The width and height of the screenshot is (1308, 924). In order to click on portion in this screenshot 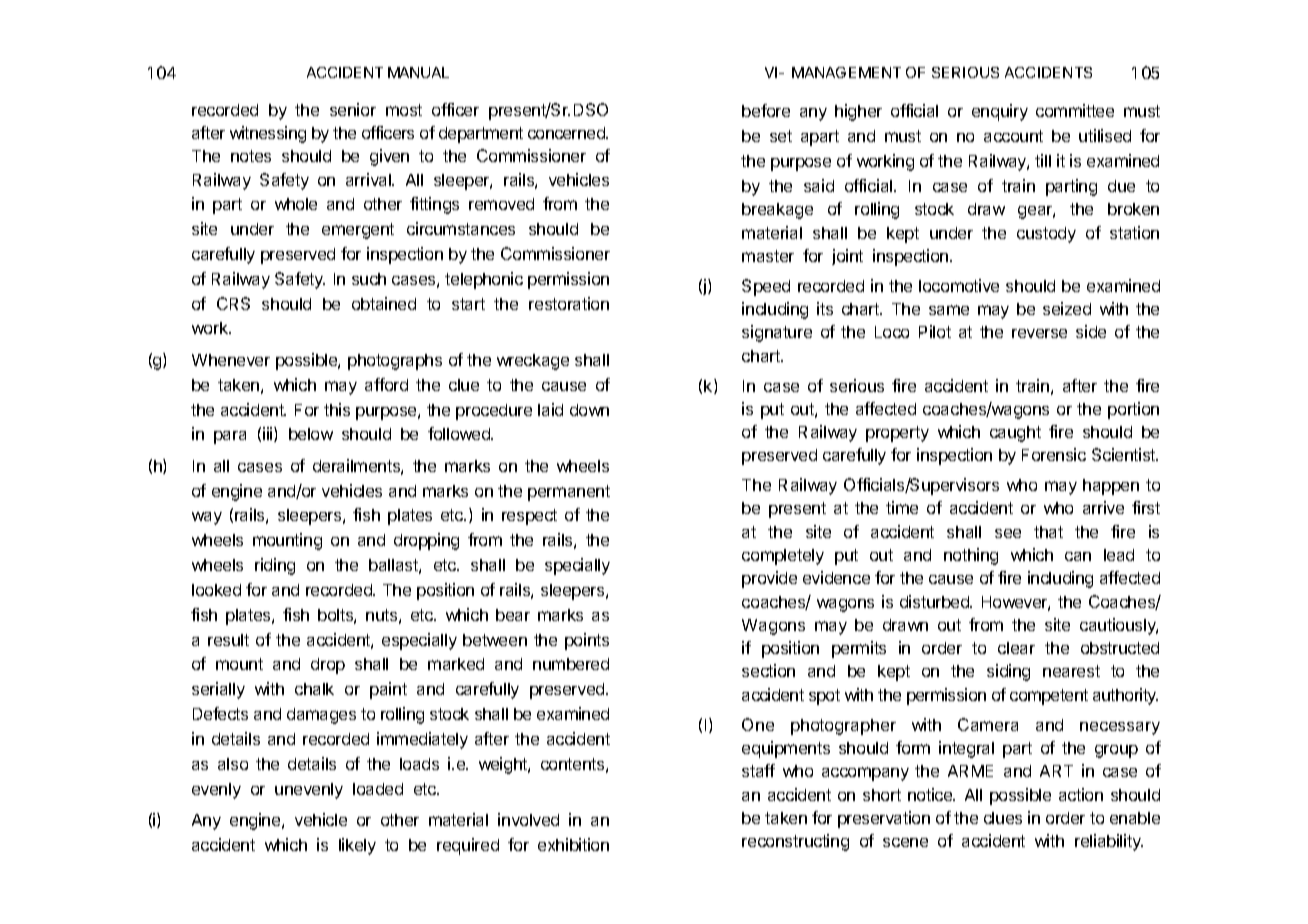, I will do `click(1133, 410)`.
